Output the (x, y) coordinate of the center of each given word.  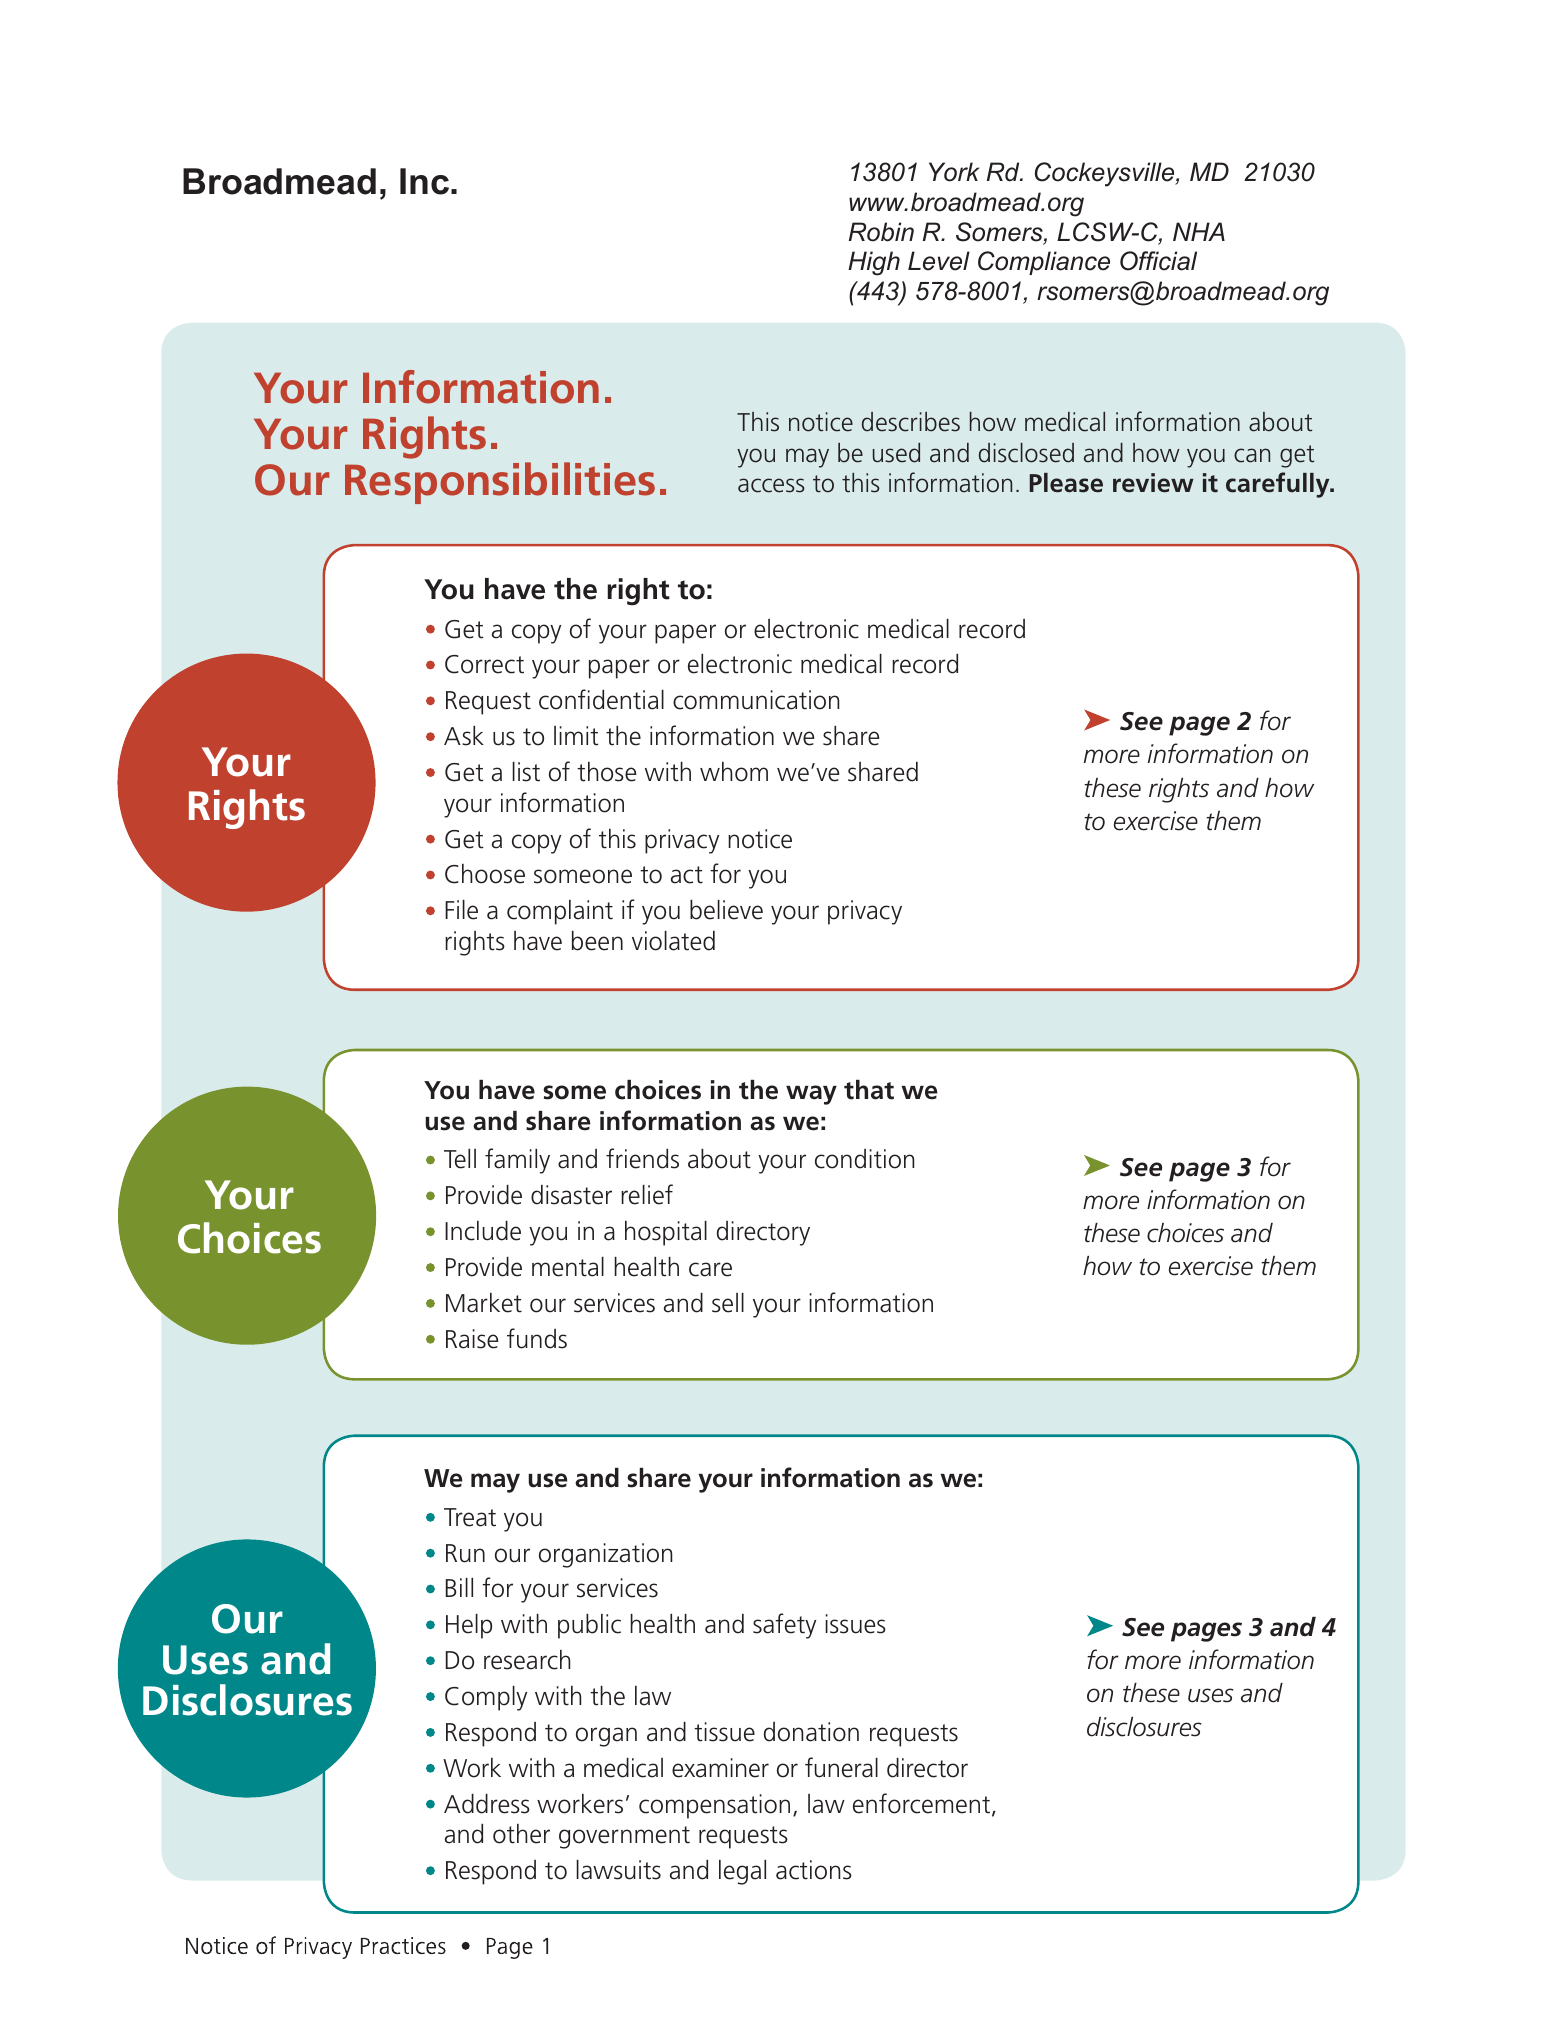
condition (865, 1159)
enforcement (923, 1804)
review (1153, 483)
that (869, 1090)
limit (576, 736)
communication (756, 700)
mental (568, 1267)
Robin (881, 232)
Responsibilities (500, 483)
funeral (841, 1767)
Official (1158, 261)
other (521, 1834)
